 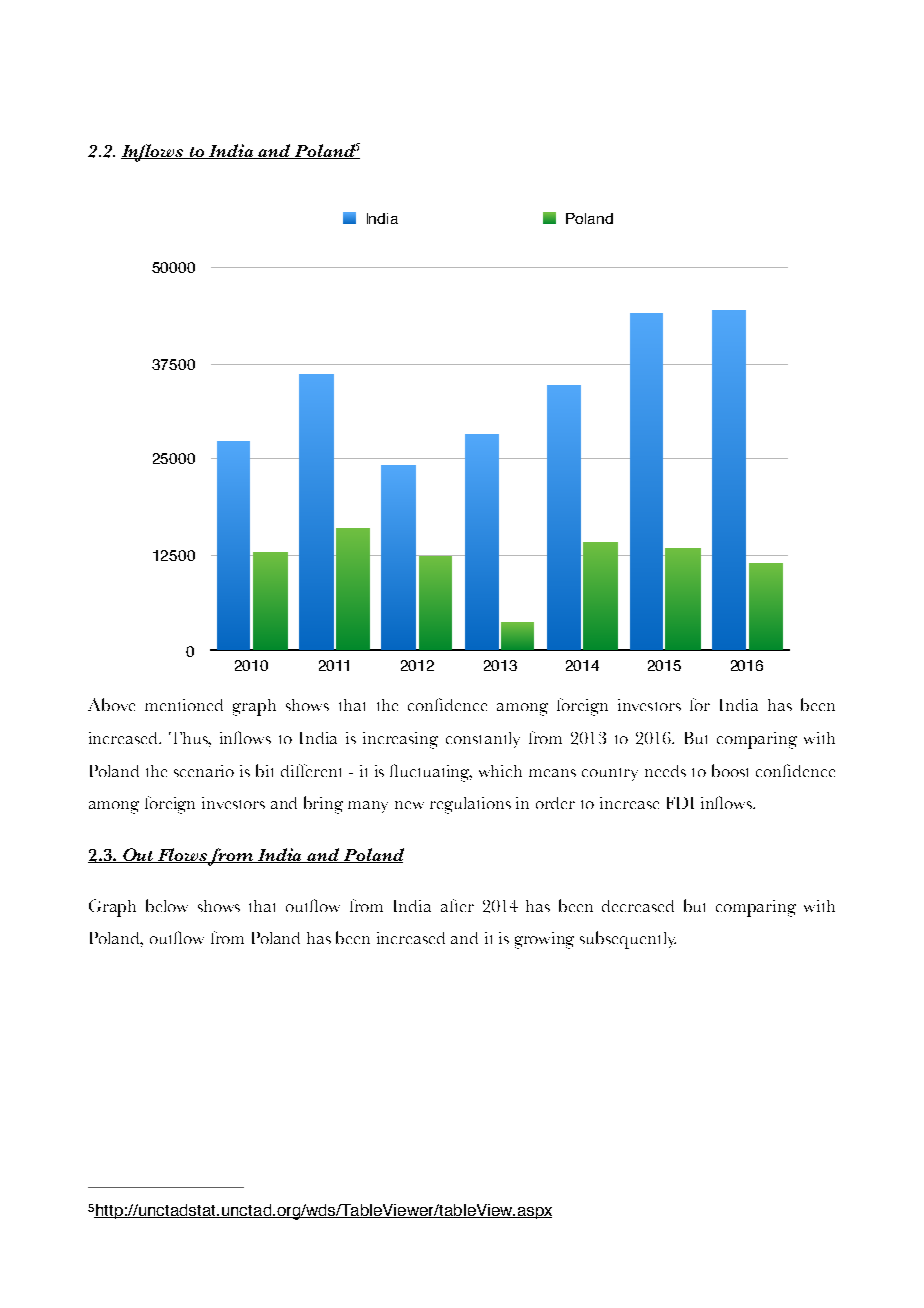 I want to click on growing, so click(x=544, y=940).
